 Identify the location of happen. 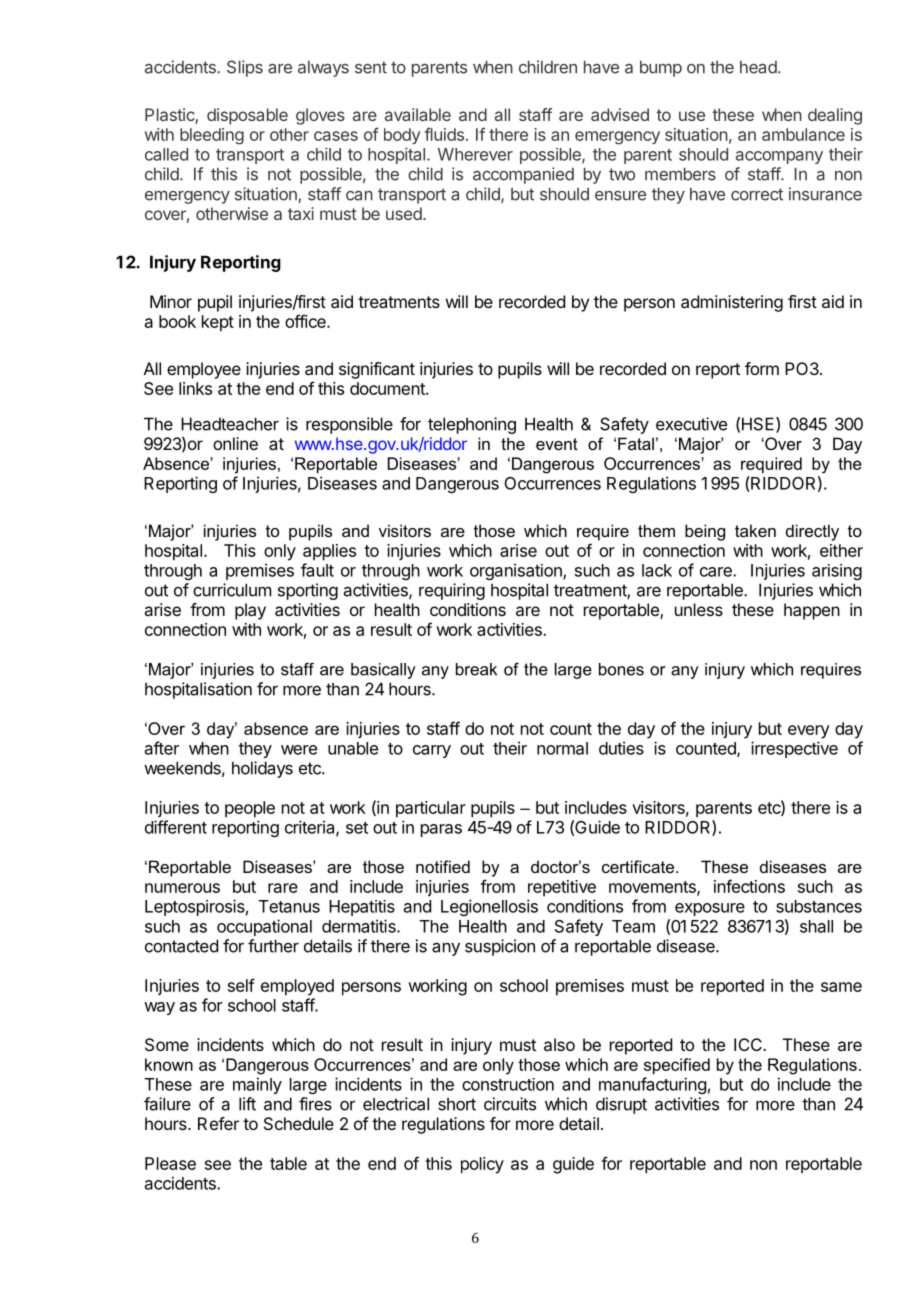
(812, 611).
